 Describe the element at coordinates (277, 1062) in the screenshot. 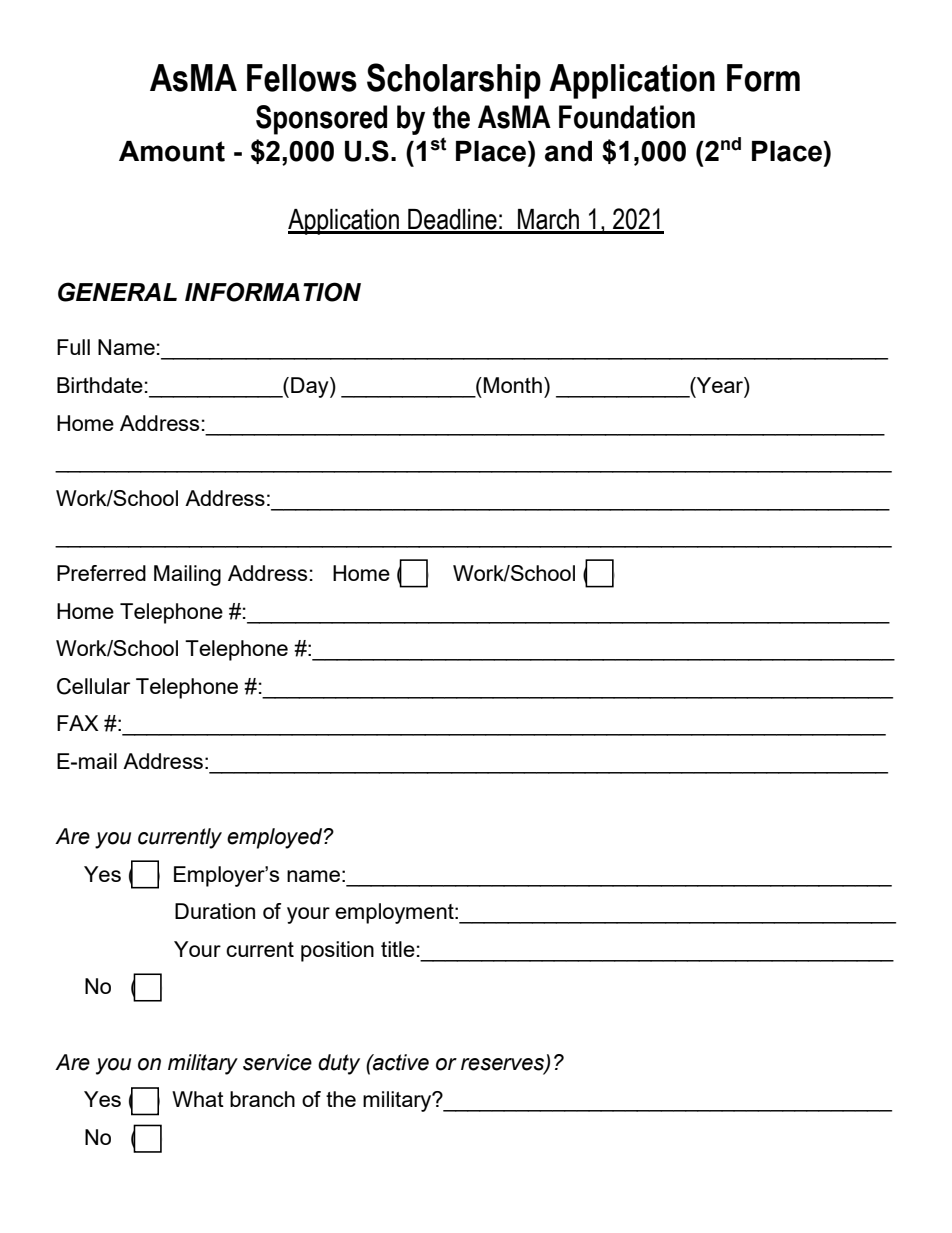

I see `service` at that location.
